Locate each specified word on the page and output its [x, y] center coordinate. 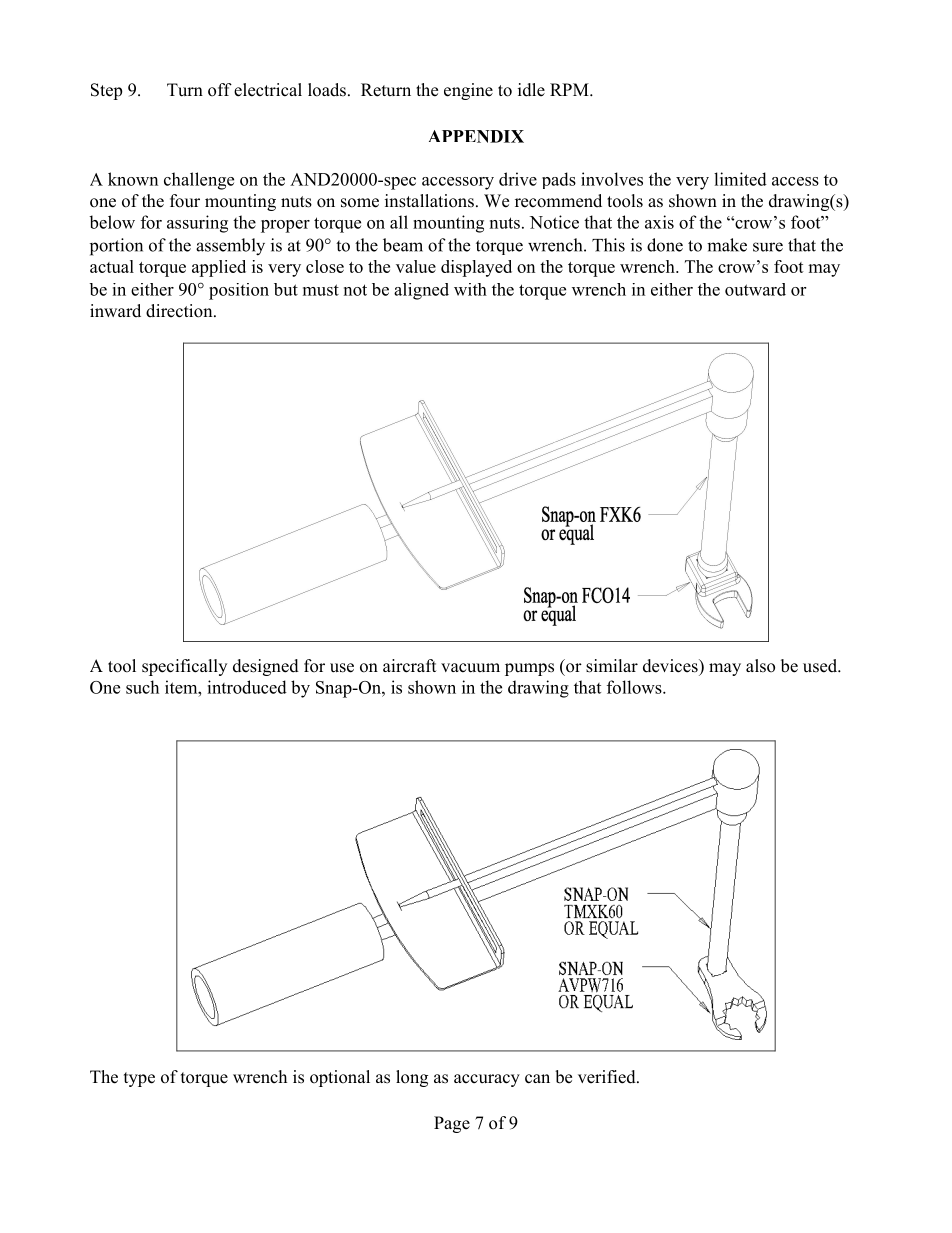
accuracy [487, 1080]
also [760, 666]
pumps [529, 669]
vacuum [470, 668]
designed [266, 667]
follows [635, 687]
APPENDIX [476, 136]
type [139, 1079]
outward [755, 289]
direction [180, 311]
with [470, 289]
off [220, 90]
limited [740, 179]
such [142, 687]
